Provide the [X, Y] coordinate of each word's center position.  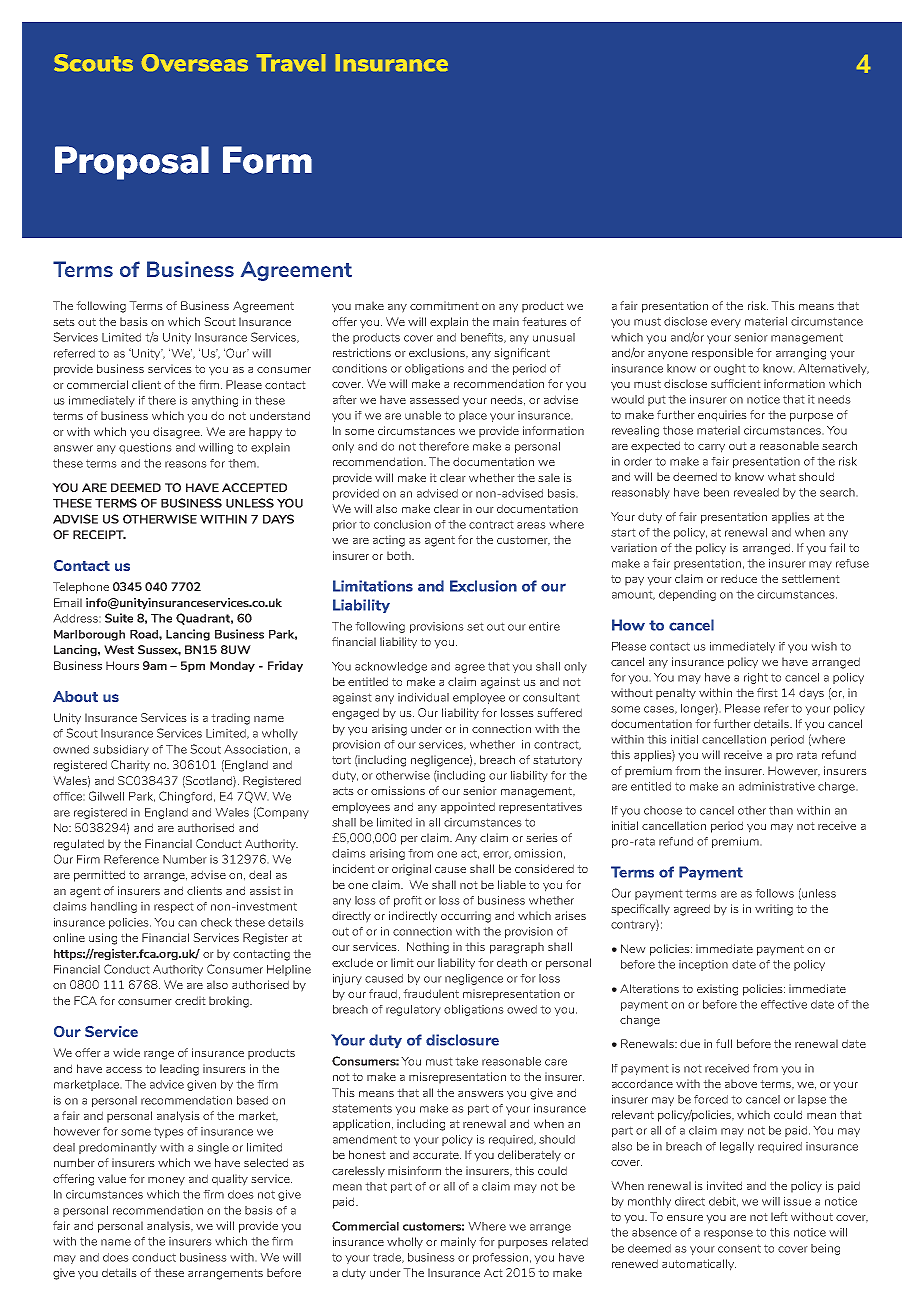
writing [774, 910]
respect [174, 907]
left [779, 1216]
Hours [122, 665]
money [166, 1181]
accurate [437, 1155]
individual [423, 697]
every [726, 323]
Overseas [195, 62]
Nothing [428, 948]
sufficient [736, 383]
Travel [291, 62]
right [756, 678]
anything [215, 401]
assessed [434, 399]
